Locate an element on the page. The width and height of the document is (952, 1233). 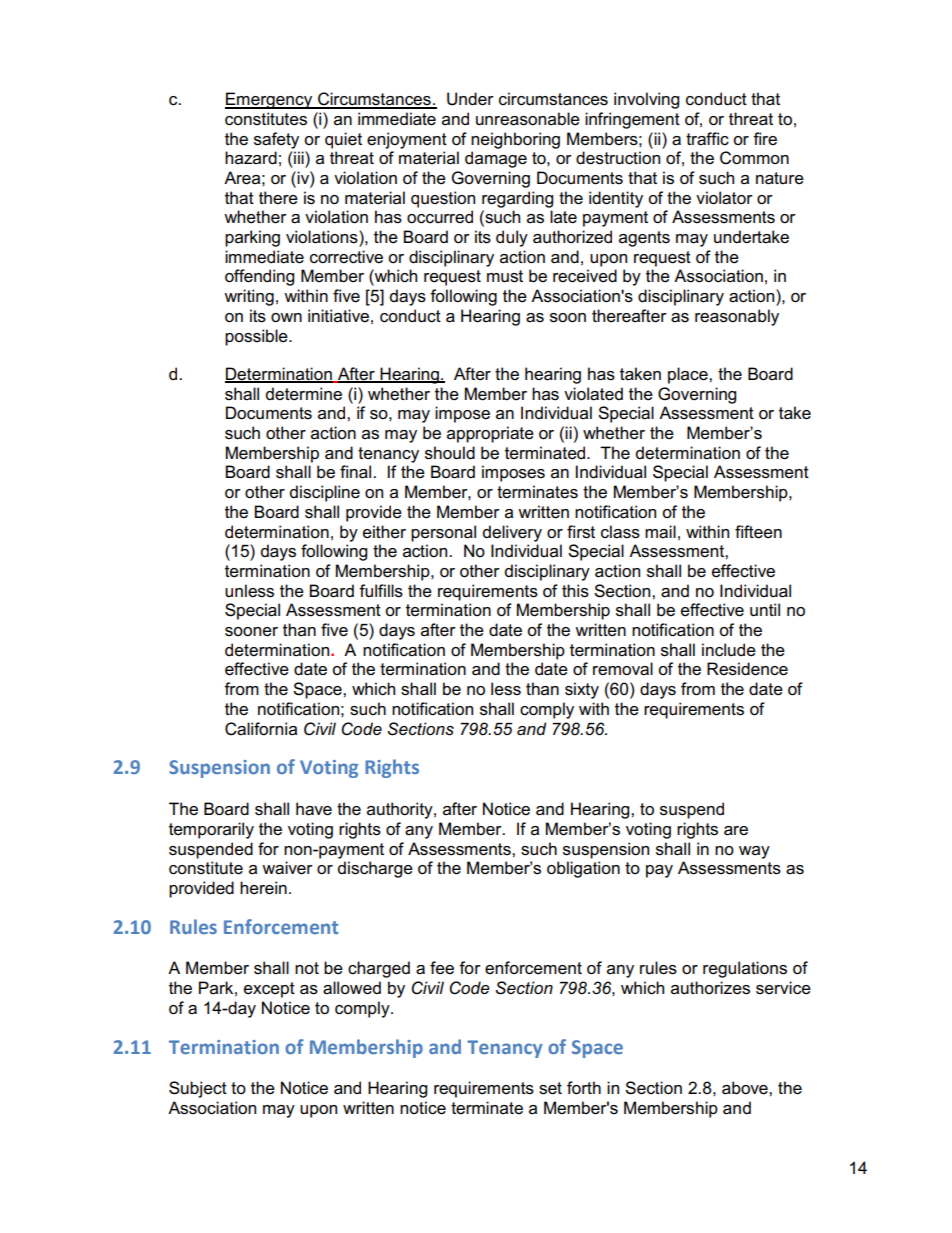
Subject is located at coordinates (198, 1089).
